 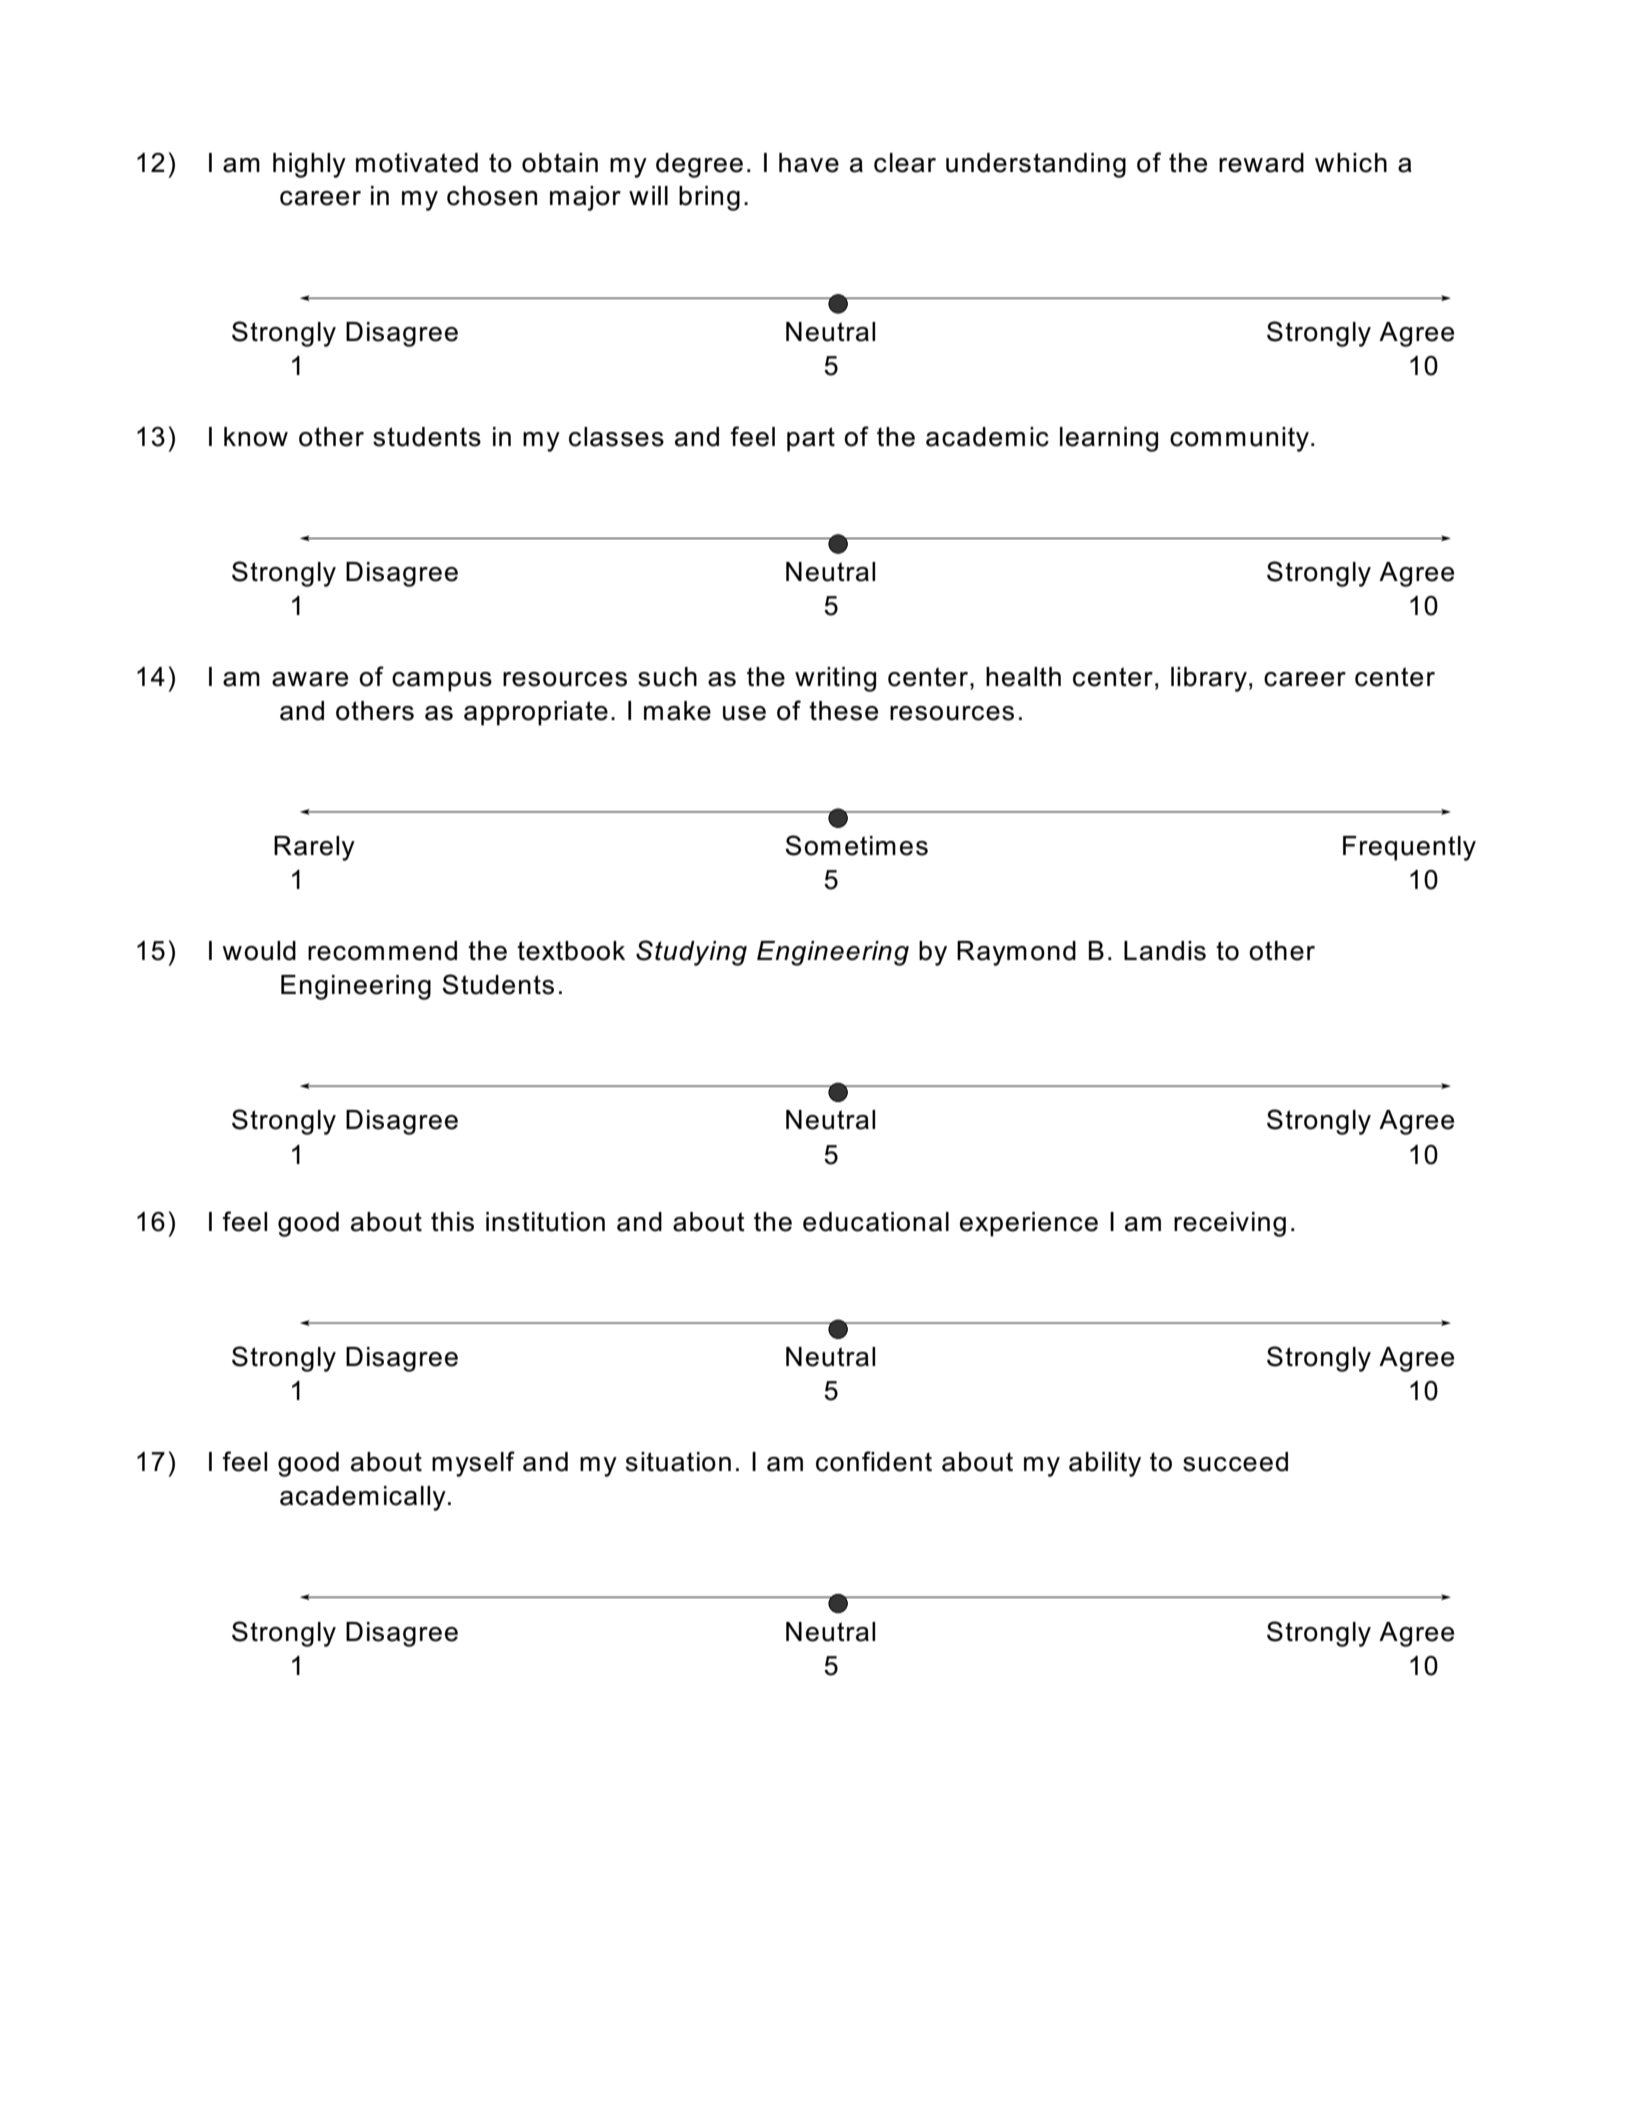 I want to click on myself, so click(x=473, y=1464).
